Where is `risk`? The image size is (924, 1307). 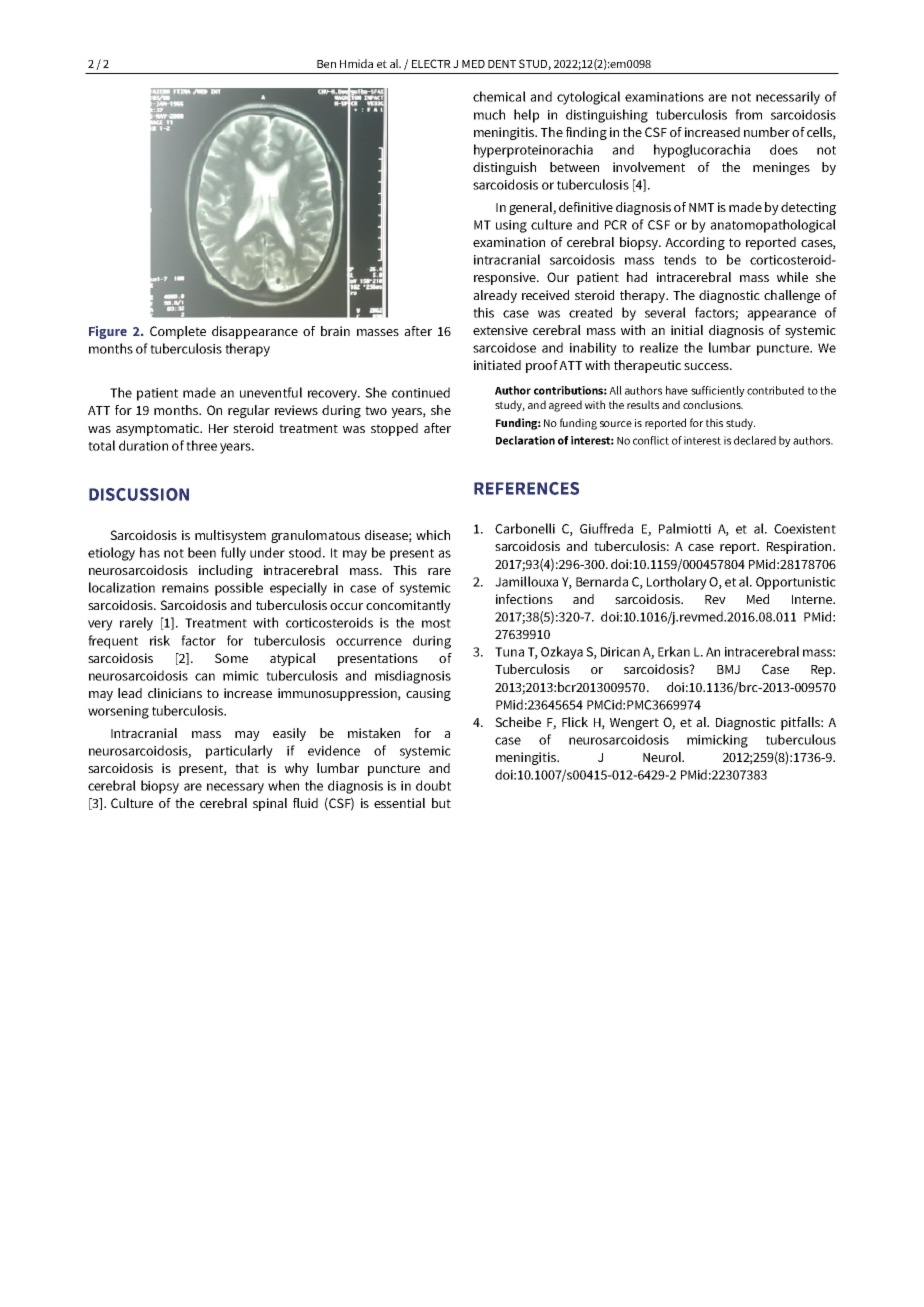
risk is located at coordinates (160, 640).
